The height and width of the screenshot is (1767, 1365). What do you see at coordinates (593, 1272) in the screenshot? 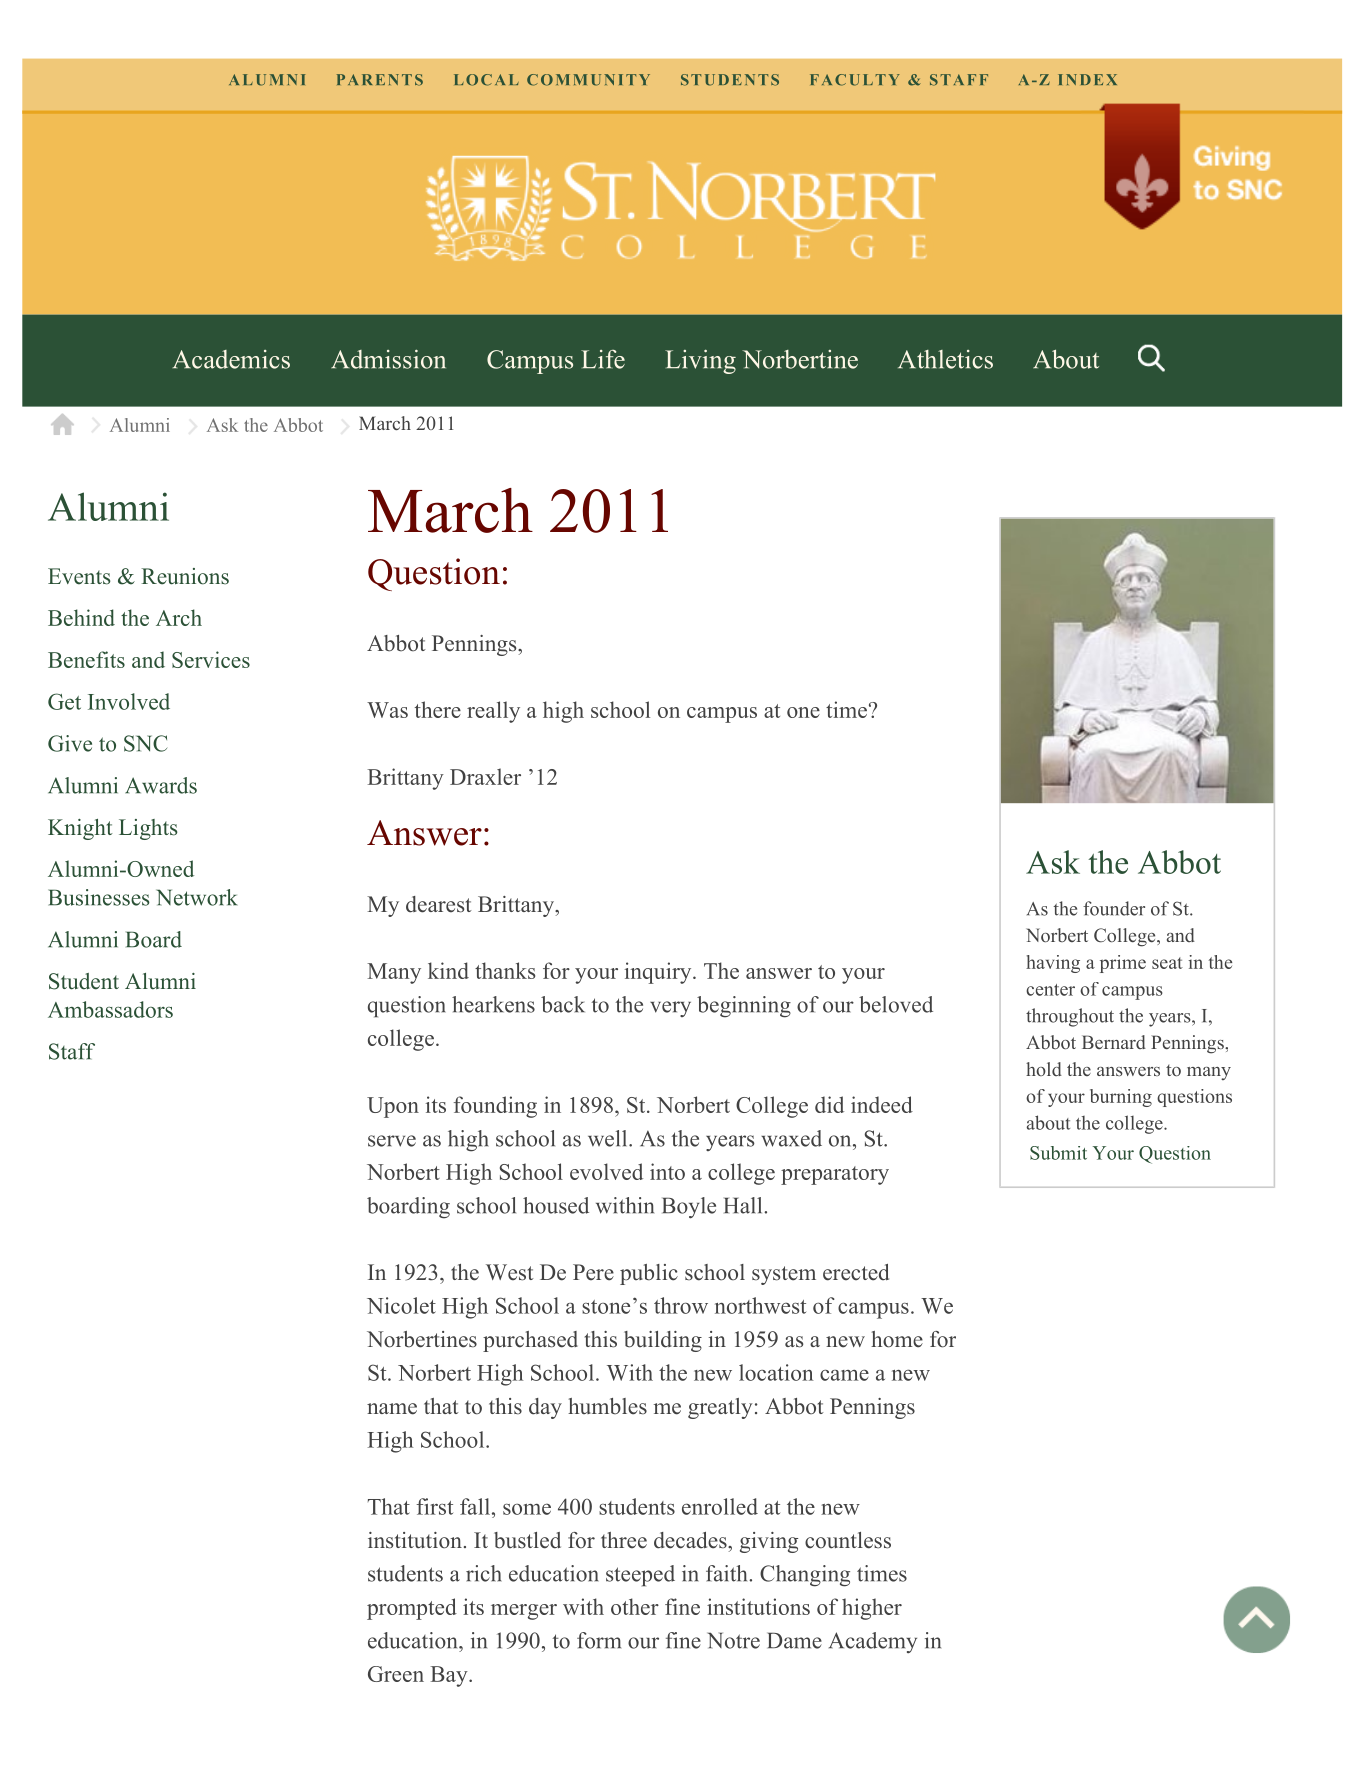
I see `Pere` at bounding box center [593, 1272].
